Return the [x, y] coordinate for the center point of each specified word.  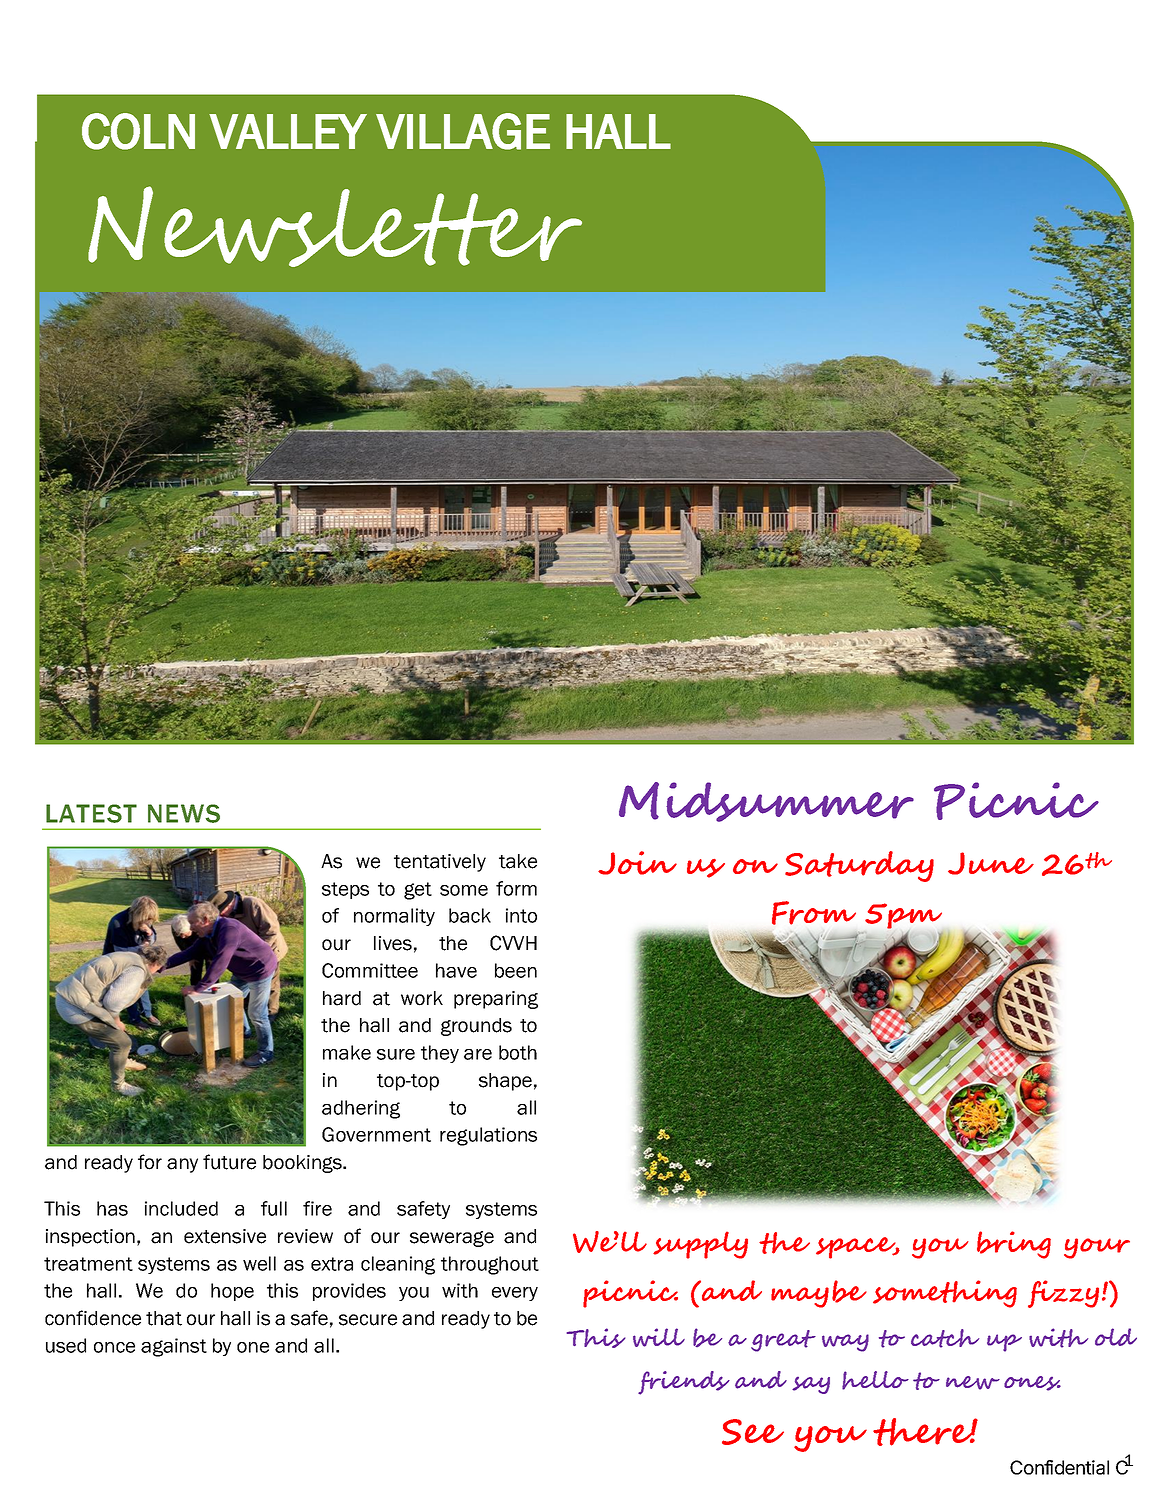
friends [684, 1383]
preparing [496, 1000]
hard [342, 998]
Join [637, 863]
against [174, 1347]
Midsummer [766, 802]
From [814, 913]
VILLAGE [463, 131]
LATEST [91, 813]
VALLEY [288, 131]
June [991, 863]
